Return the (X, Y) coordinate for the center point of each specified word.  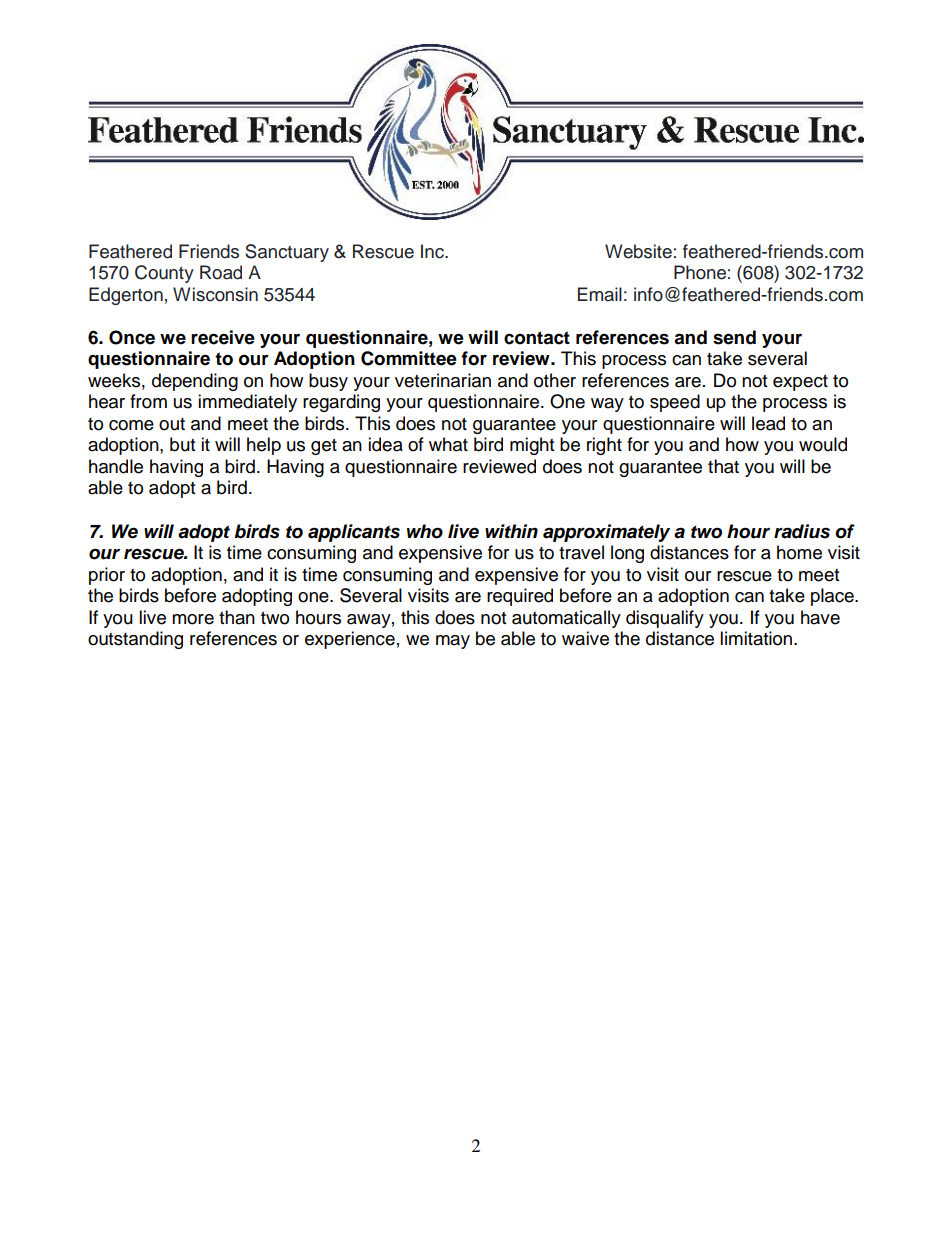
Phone (700, 272)
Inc (433, 251)
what (448, 444)
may (453, 642)
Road (221, 272)
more (193, 619)
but (182, 444)
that (723, 466)
